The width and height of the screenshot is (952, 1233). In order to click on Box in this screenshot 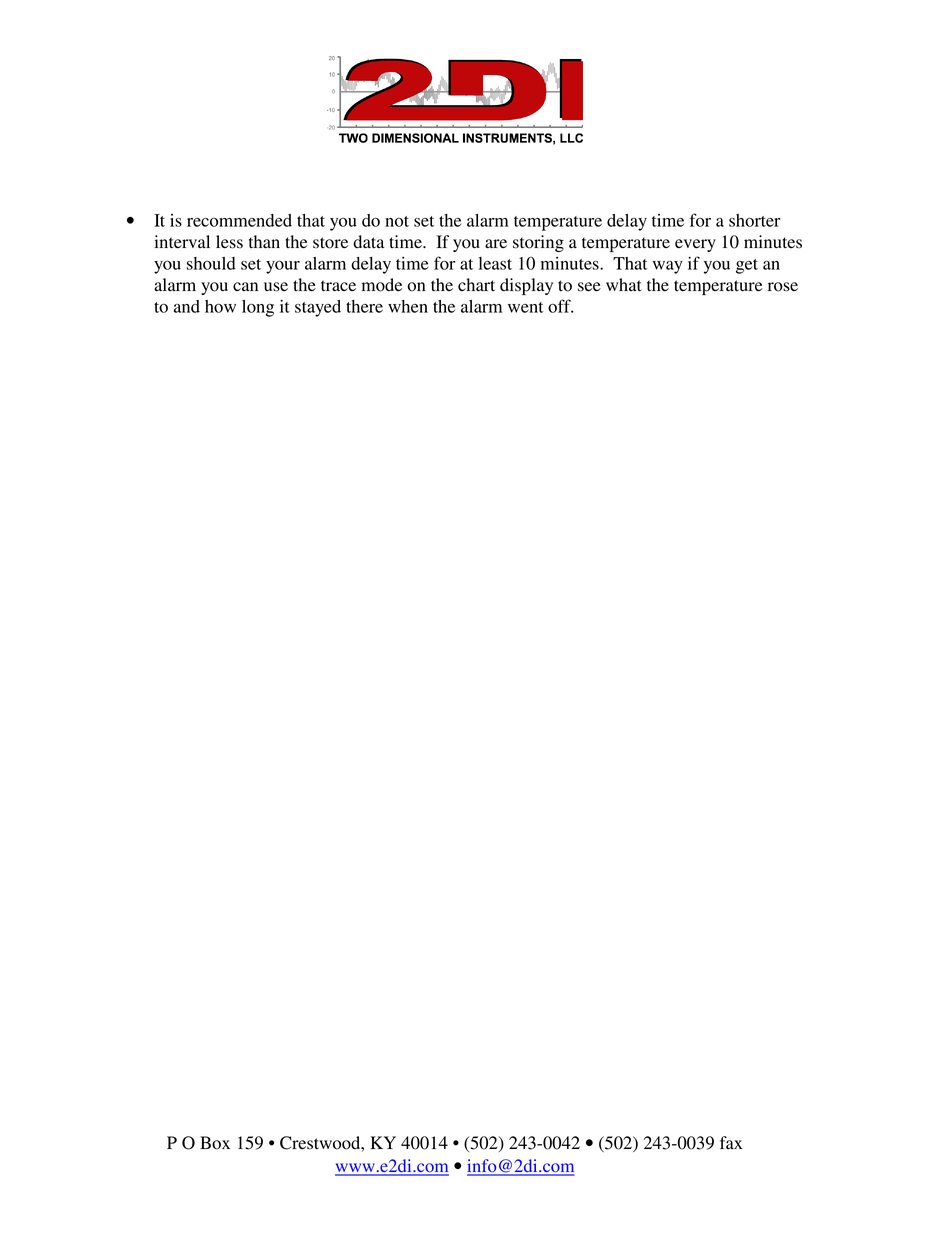, I will do `click(215, 1143)`.
